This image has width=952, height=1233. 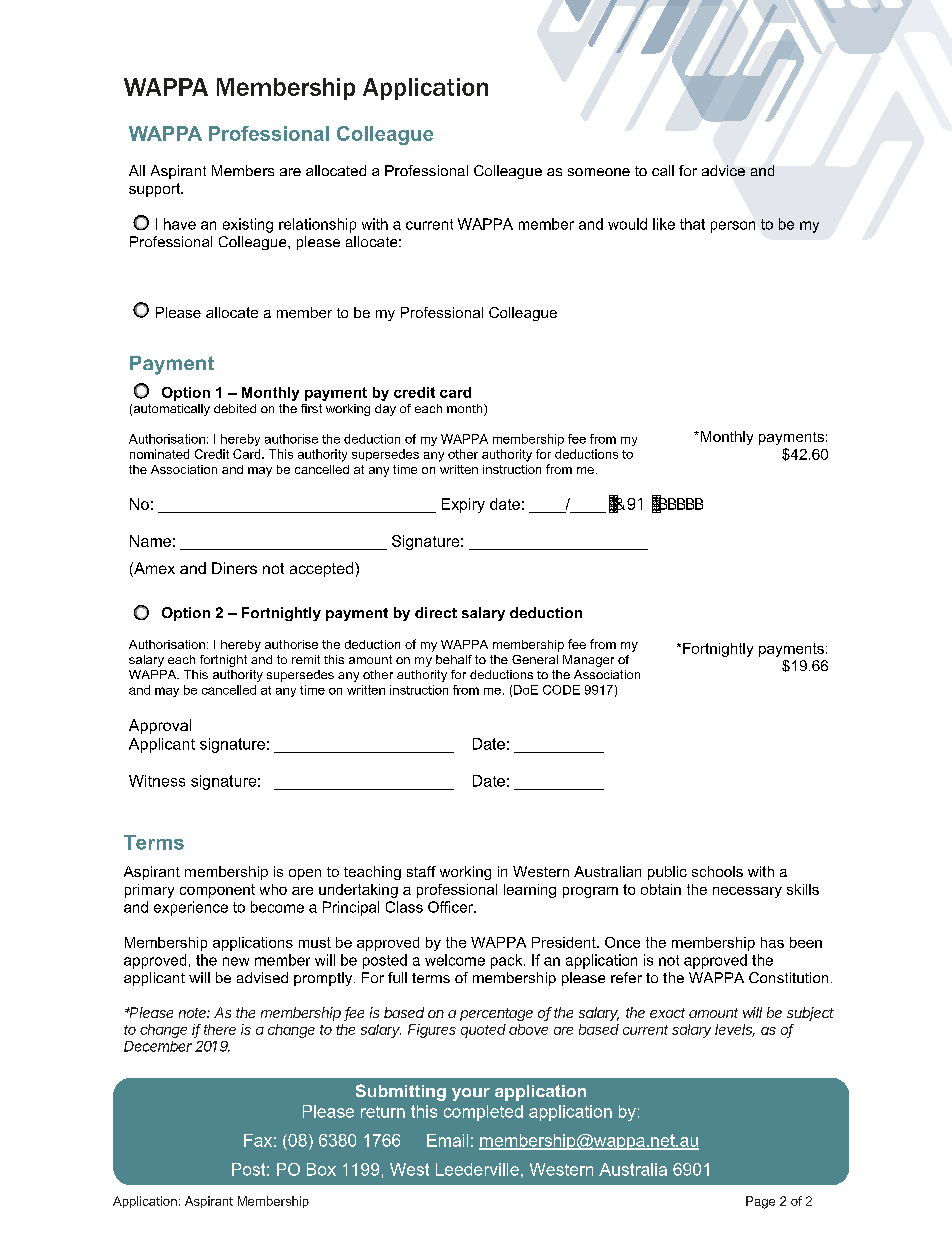 What do you see at coordinates (772, 942) in the image?
I see `has` at bounding box center [772, 942].
